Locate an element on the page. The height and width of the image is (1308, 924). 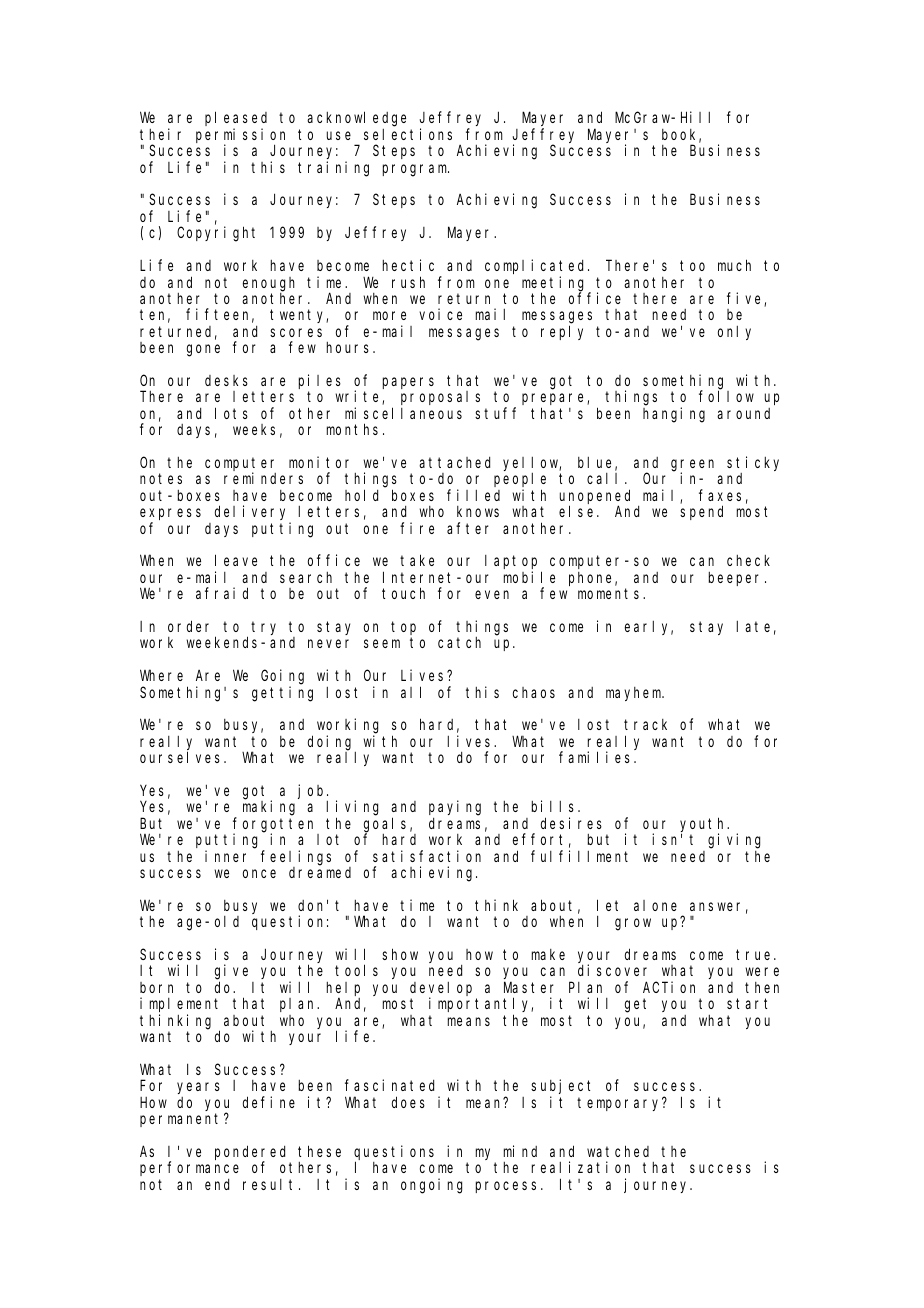
pondered is located at coordinates (250, 1153).
